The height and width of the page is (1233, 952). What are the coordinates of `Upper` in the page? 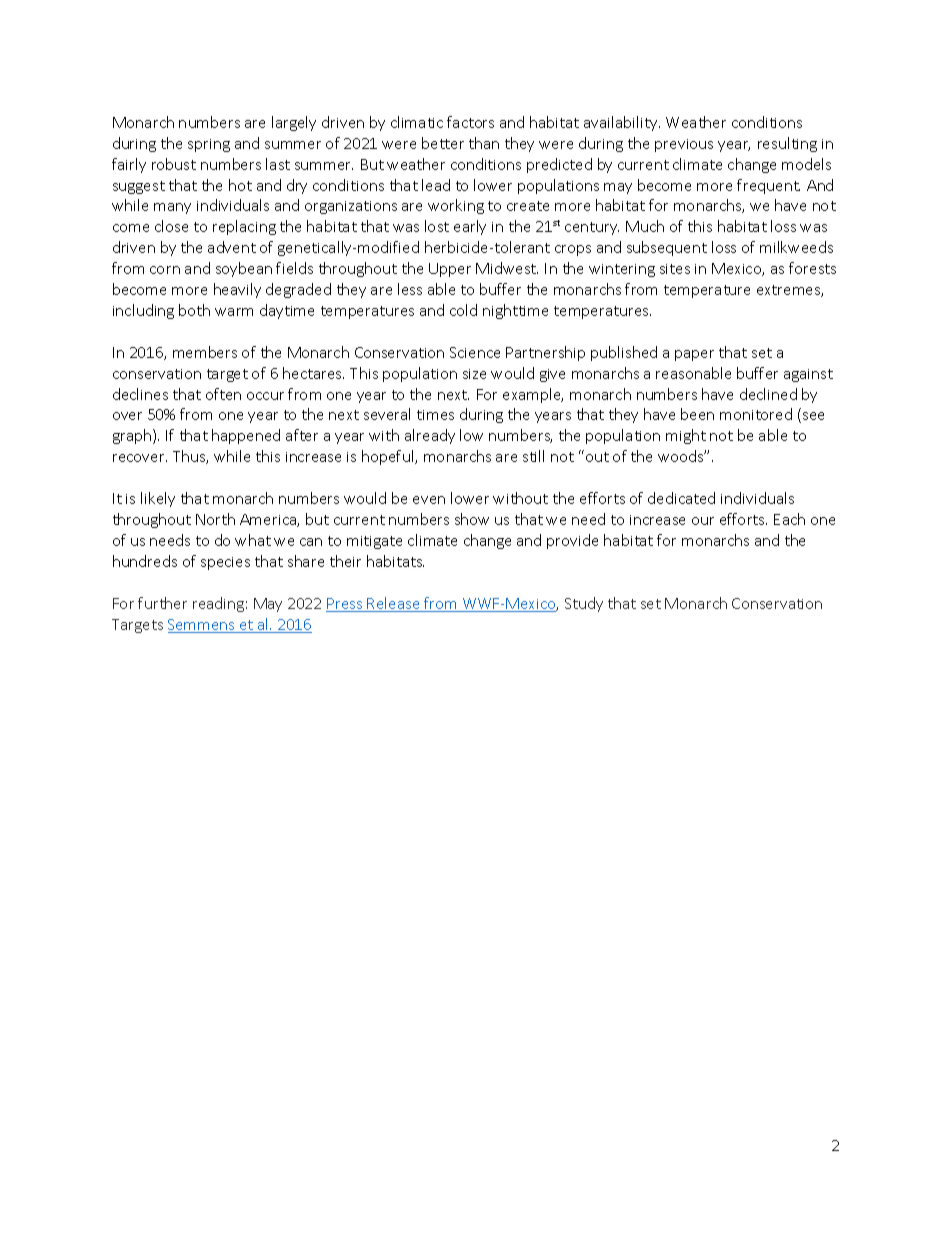 It's located at (450, 270).
